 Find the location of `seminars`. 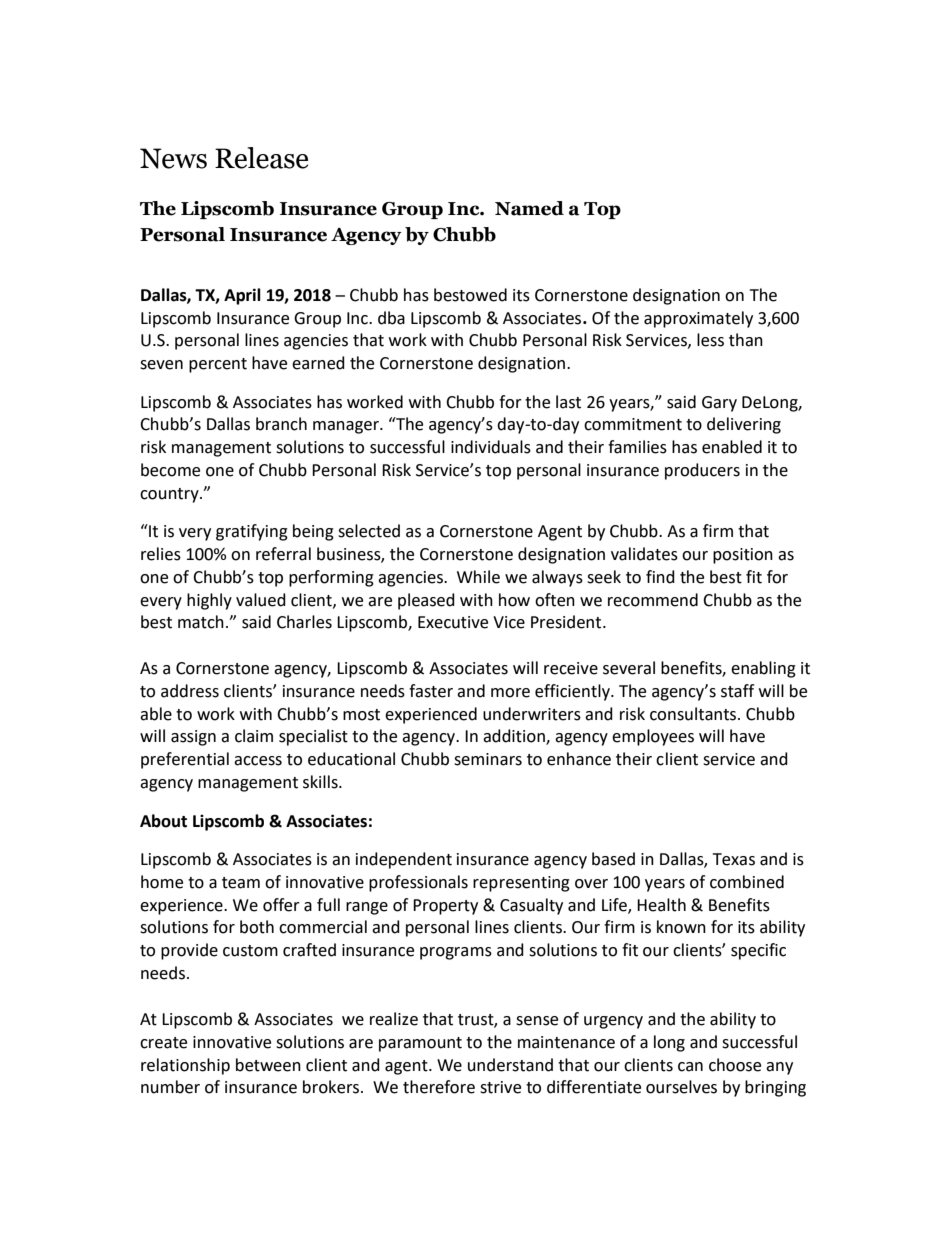

seminars is located at coordinates (488, 759).
